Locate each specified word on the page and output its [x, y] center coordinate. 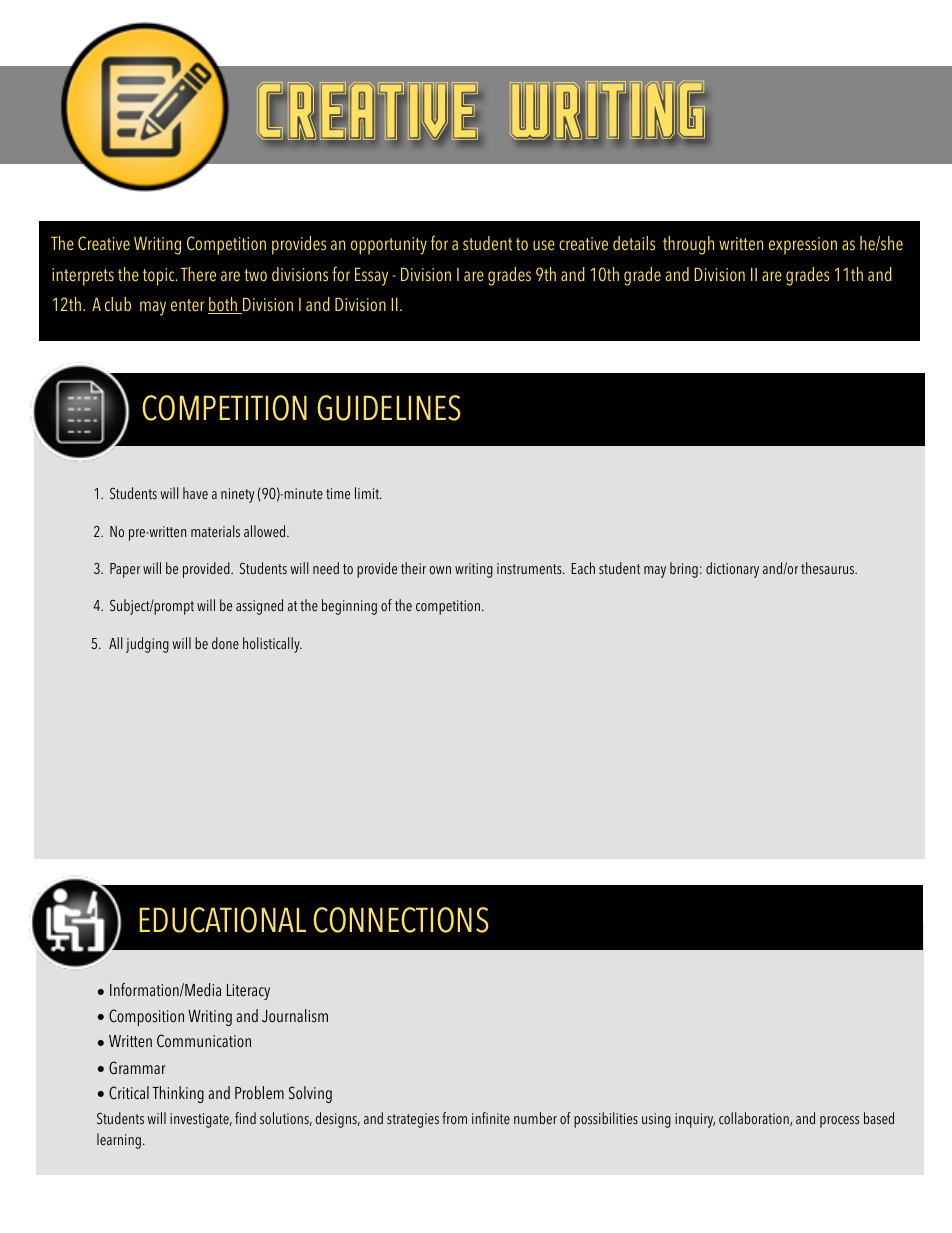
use [544, 245]
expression [803, 246]
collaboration [755, 1119]
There [198, 274]
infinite [491, 1118]
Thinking [178, 1094]
